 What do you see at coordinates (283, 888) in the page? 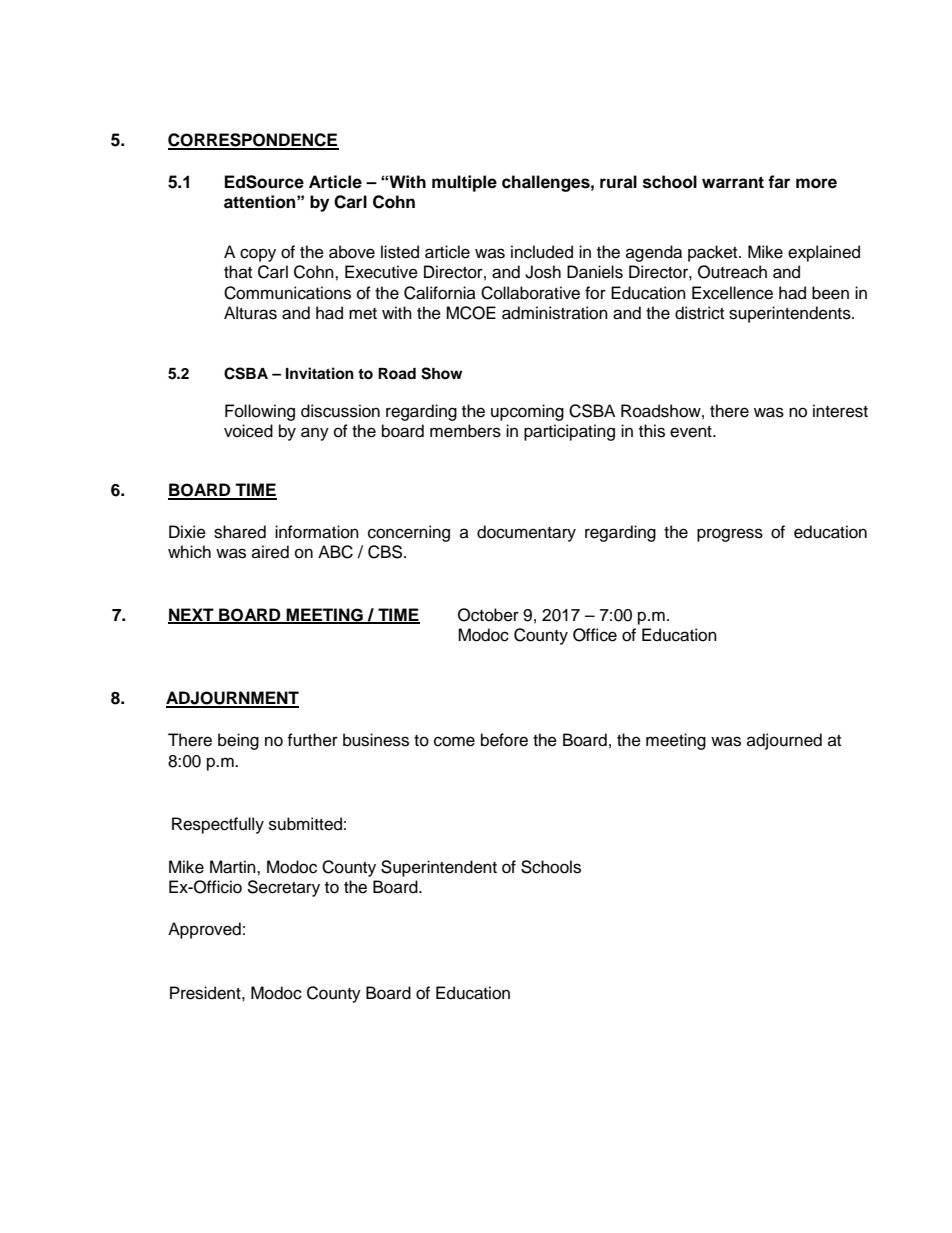
I see `Secretary` at bounding box center [283, 888].
